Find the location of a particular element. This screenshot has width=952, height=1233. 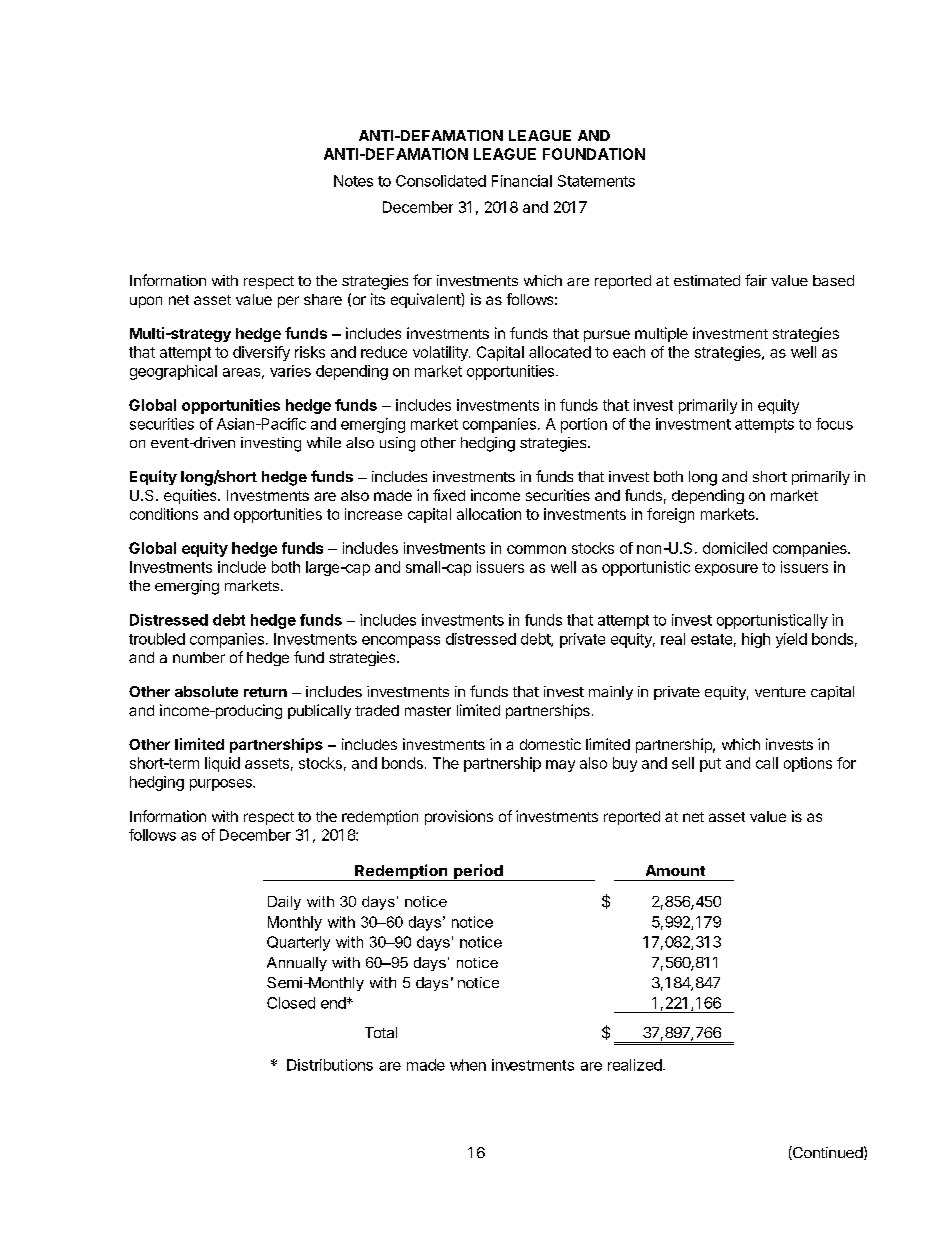

Notes is located at coordinates (353, 181).
